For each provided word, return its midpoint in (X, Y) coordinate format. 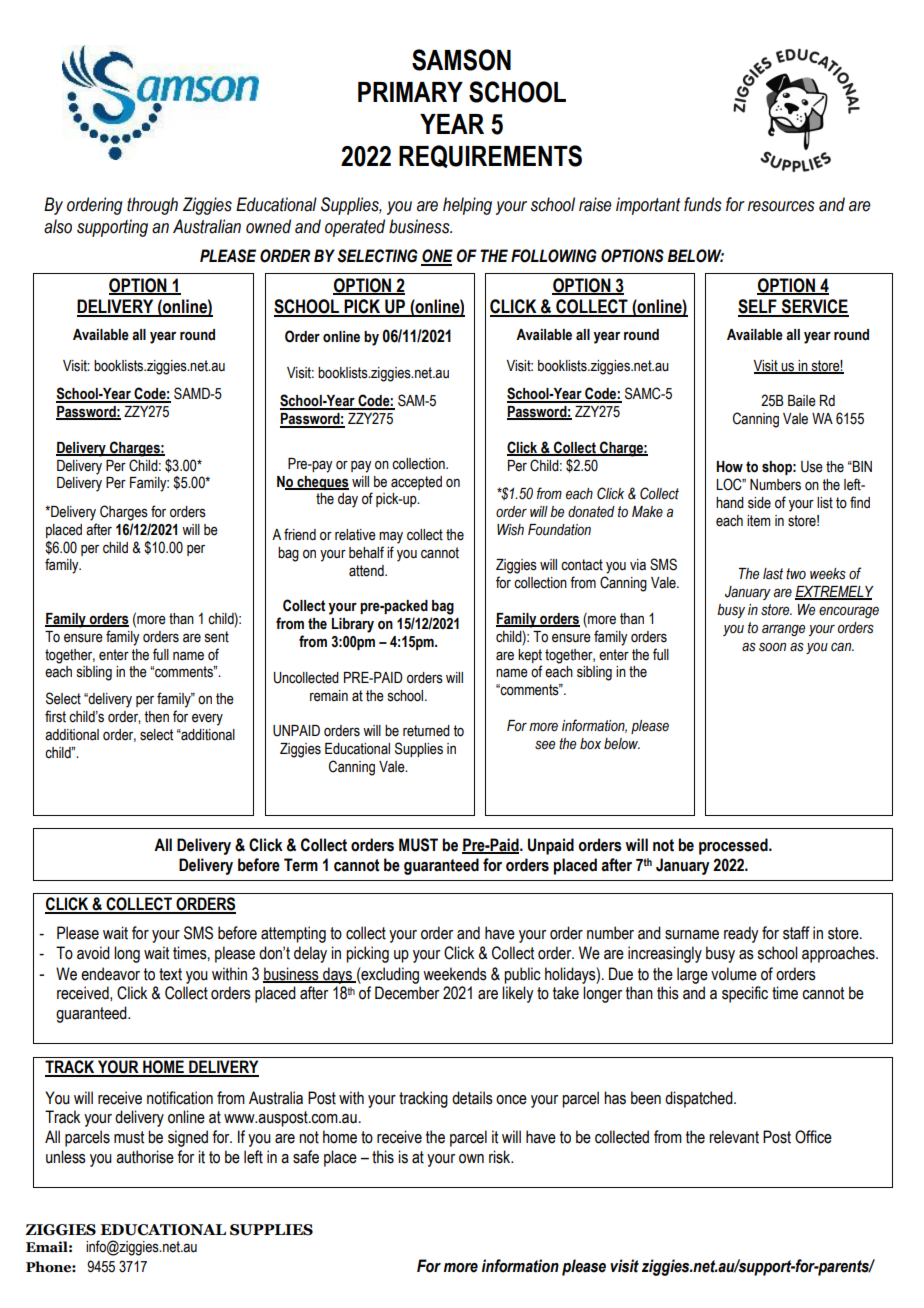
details (472, 1098)
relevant (734, 1137)
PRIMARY (410, 92)
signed (188, 1138)
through (152, 206)
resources (781, 206)
